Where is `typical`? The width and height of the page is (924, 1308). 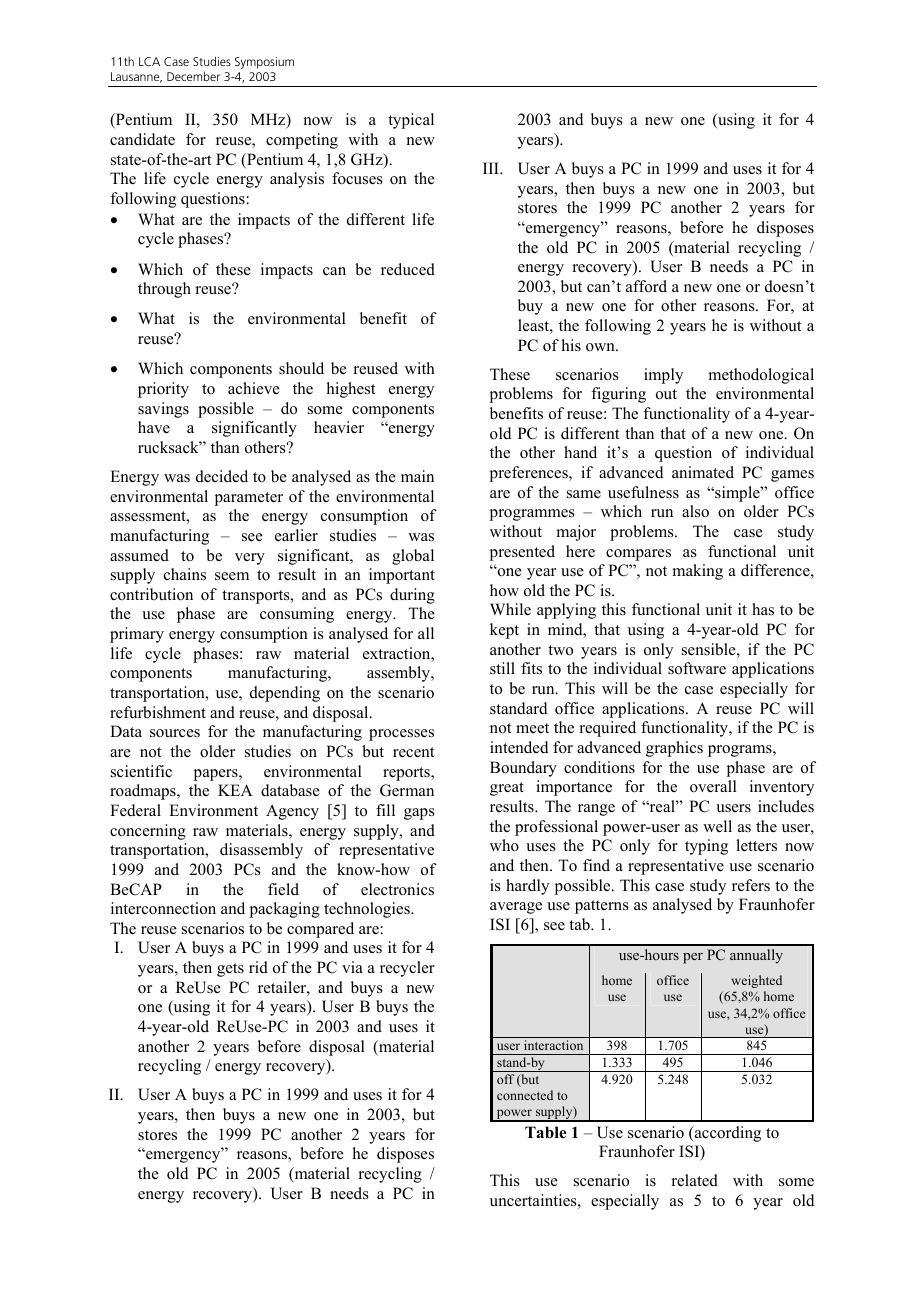 typical is located at coordinates (411, 121).
